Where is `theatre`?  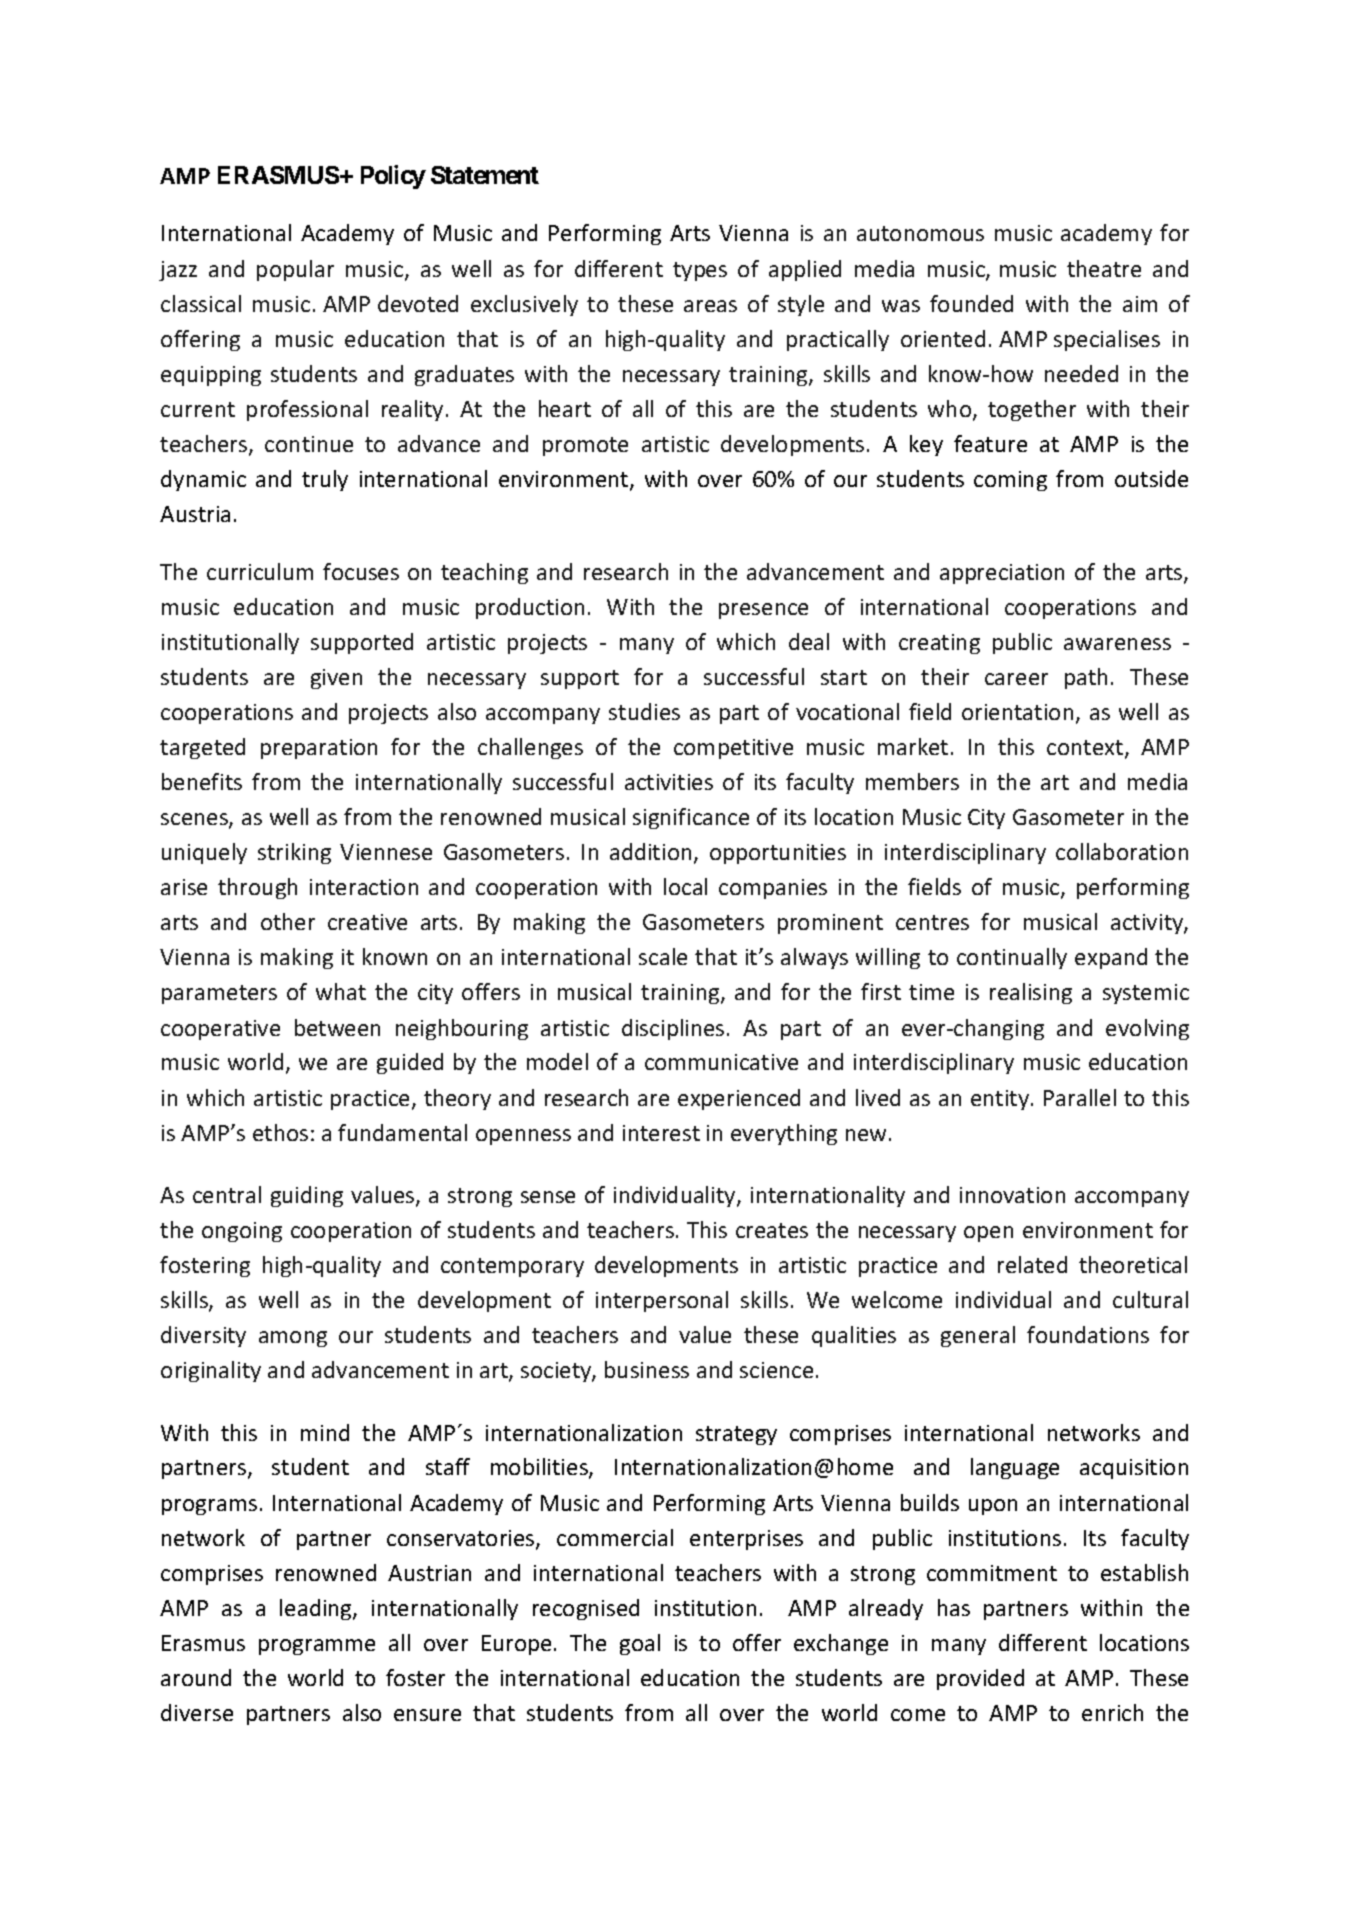
theatre is located at coordinates (1104, 268).
